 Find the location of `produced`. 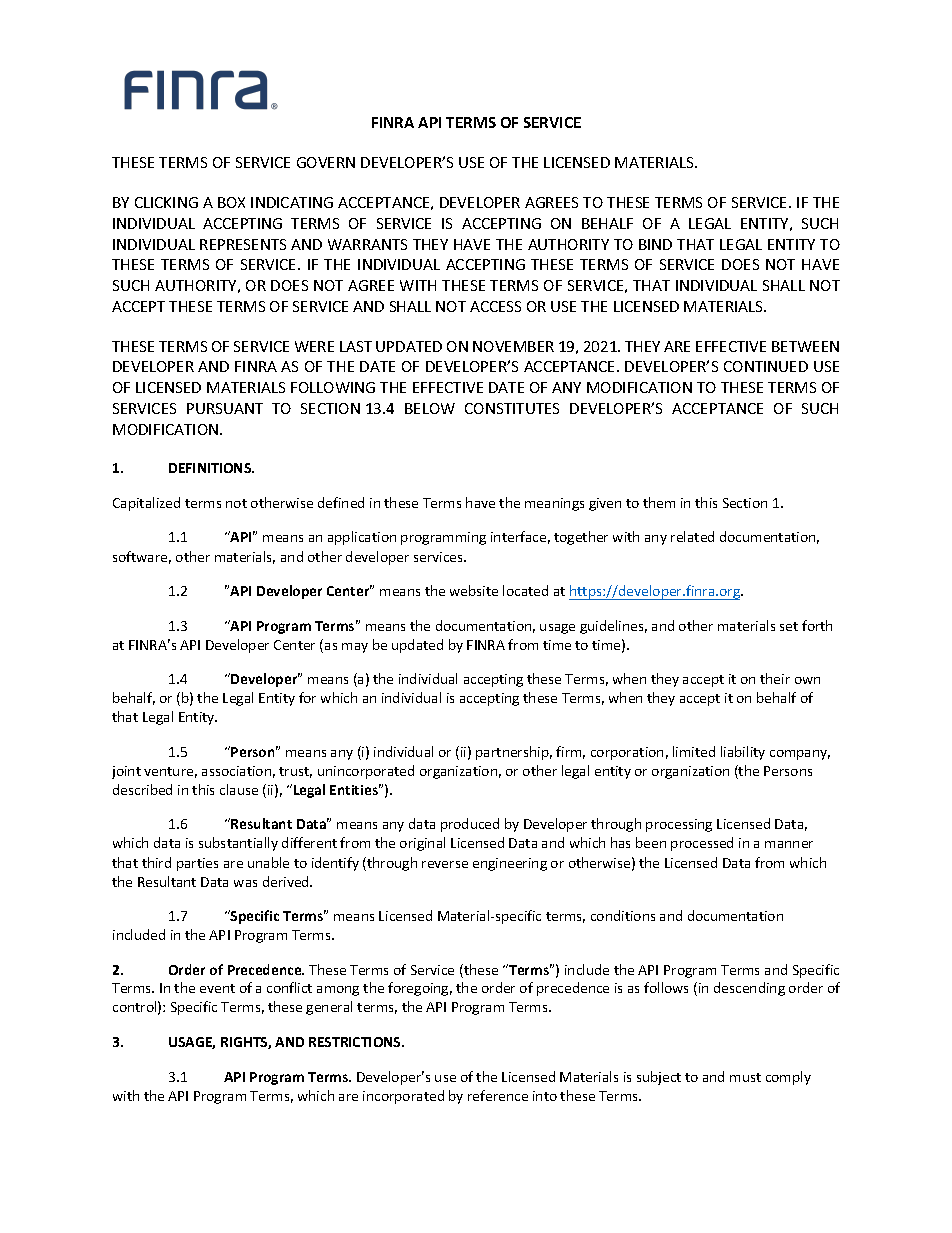

produced is located at coordinates (470, 825).
